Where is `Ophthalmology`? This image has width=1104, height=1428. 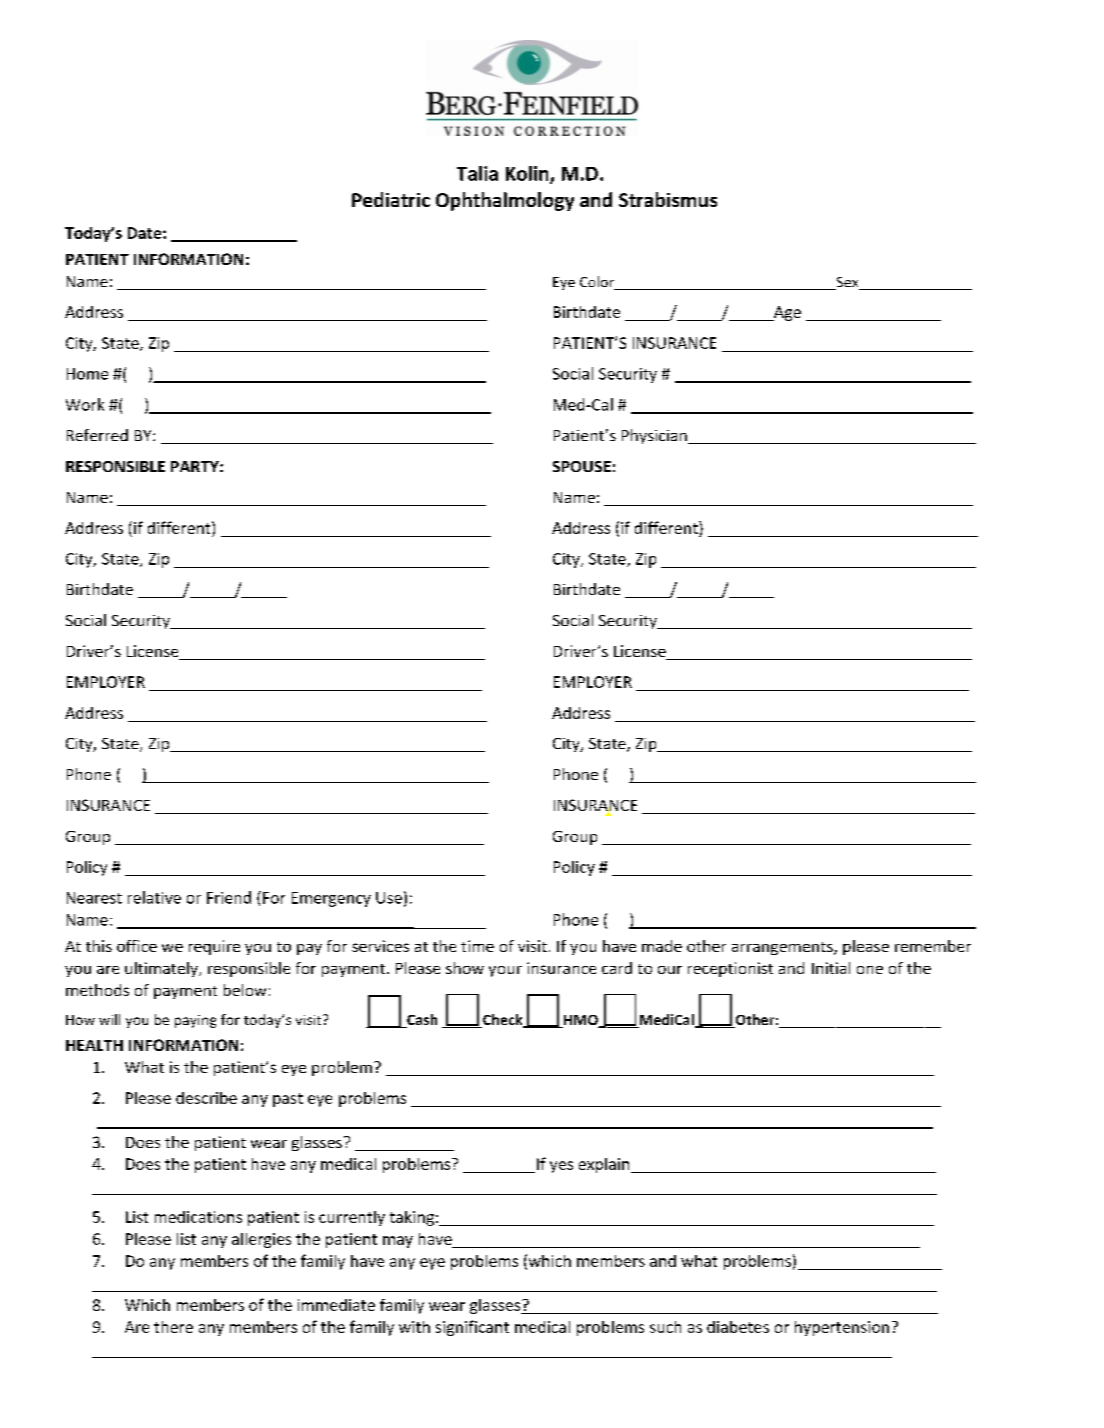
Ophthalmology is located at coordinates (505, 201).
